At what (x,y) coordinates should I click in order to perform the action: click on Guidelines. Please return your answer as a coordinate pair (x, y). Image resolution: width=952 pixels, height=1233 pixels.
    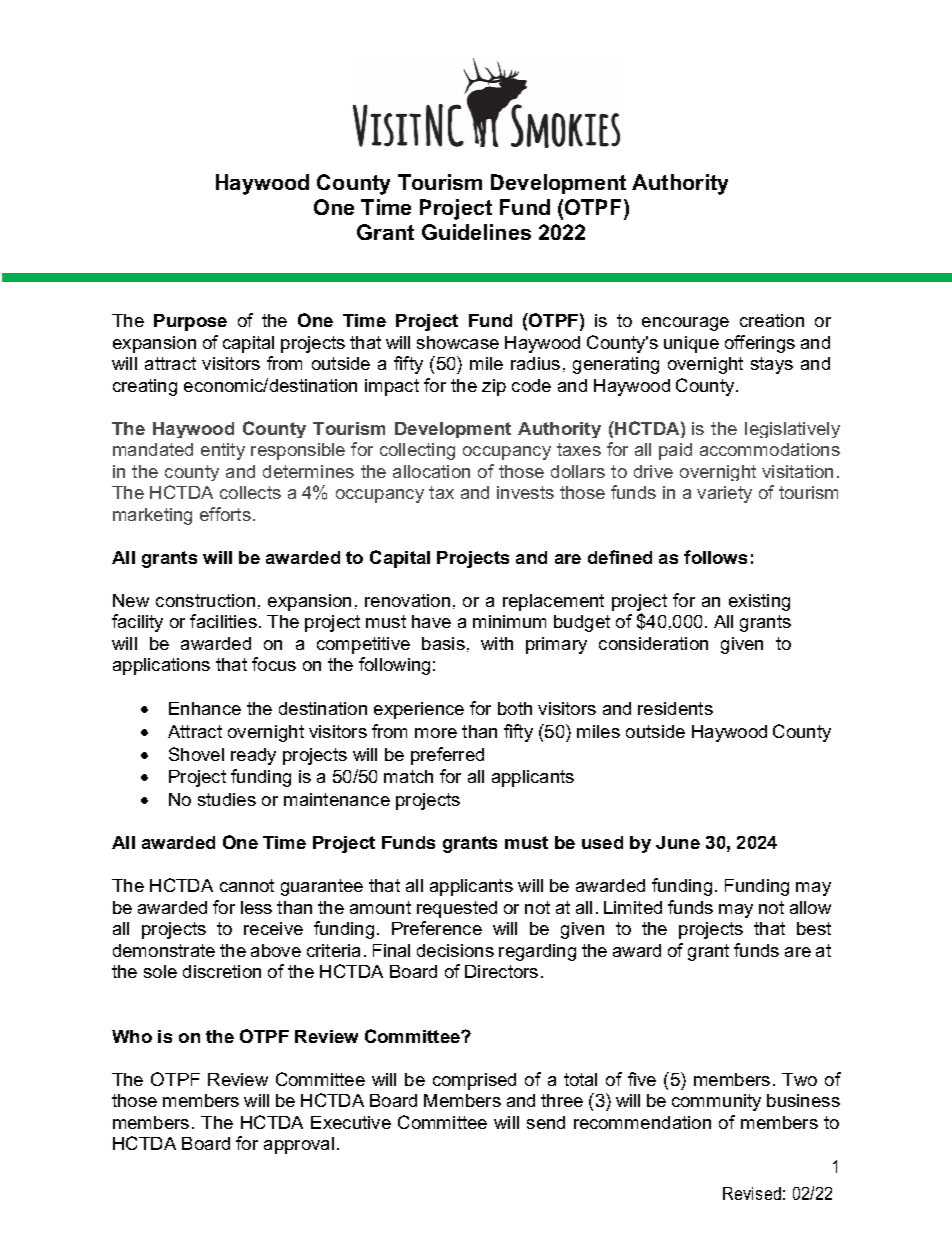
    Looking at the image, I should click on (476, 232).
